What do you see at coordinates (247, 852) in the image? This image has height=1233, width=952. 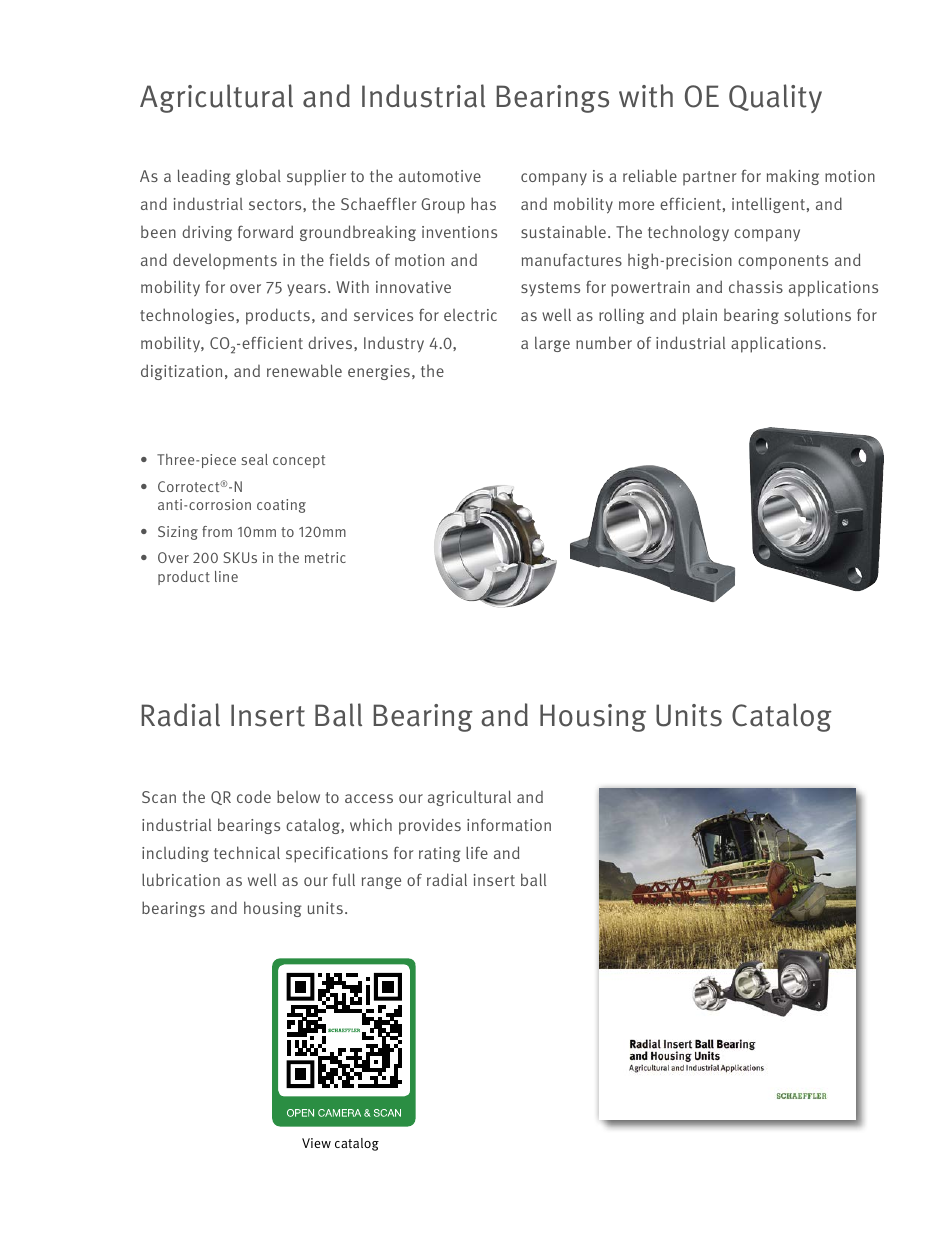 I see `technical` at bounding box center [247, 852].
